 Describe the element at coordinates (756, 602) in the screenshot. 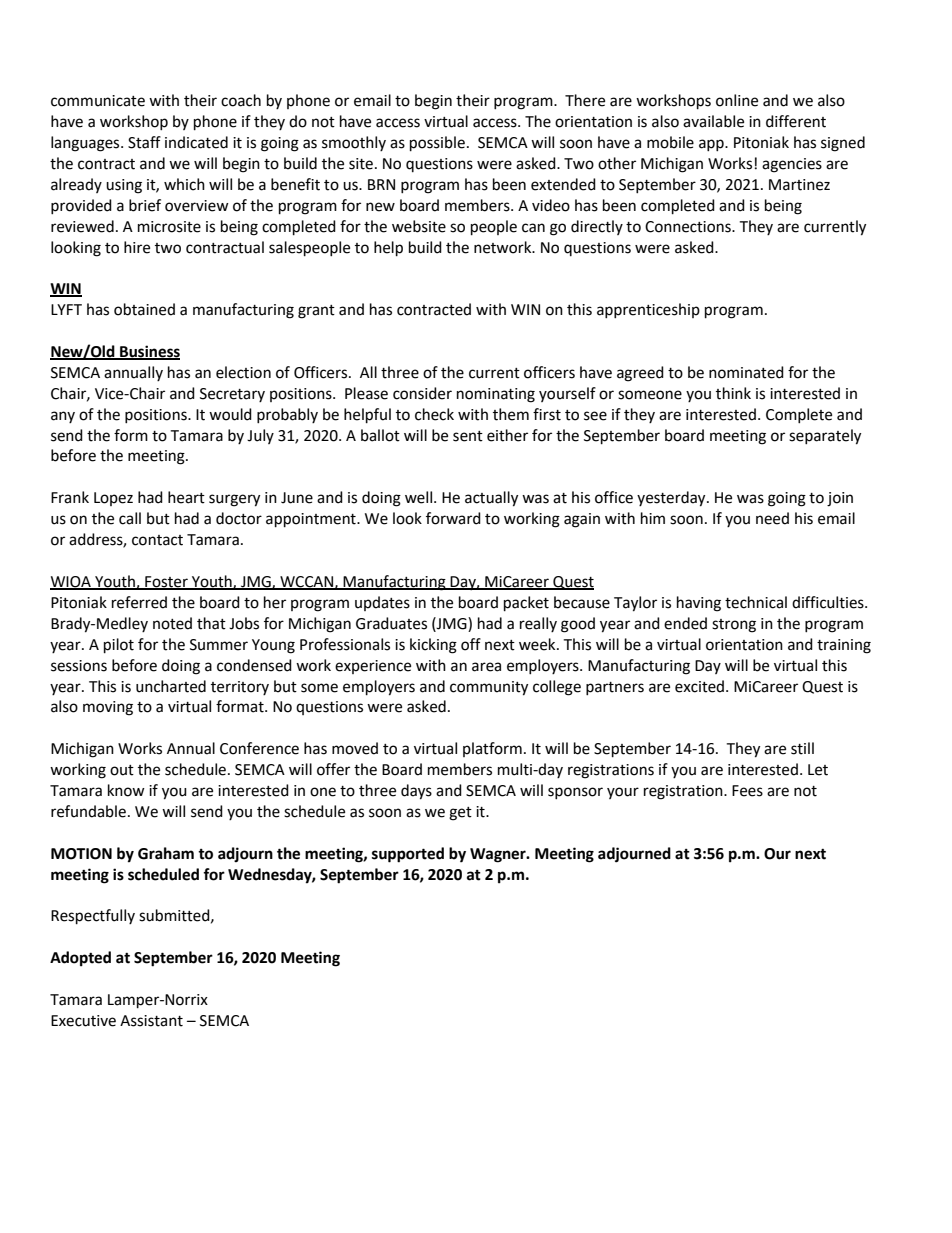

I see `technical` at that location.
